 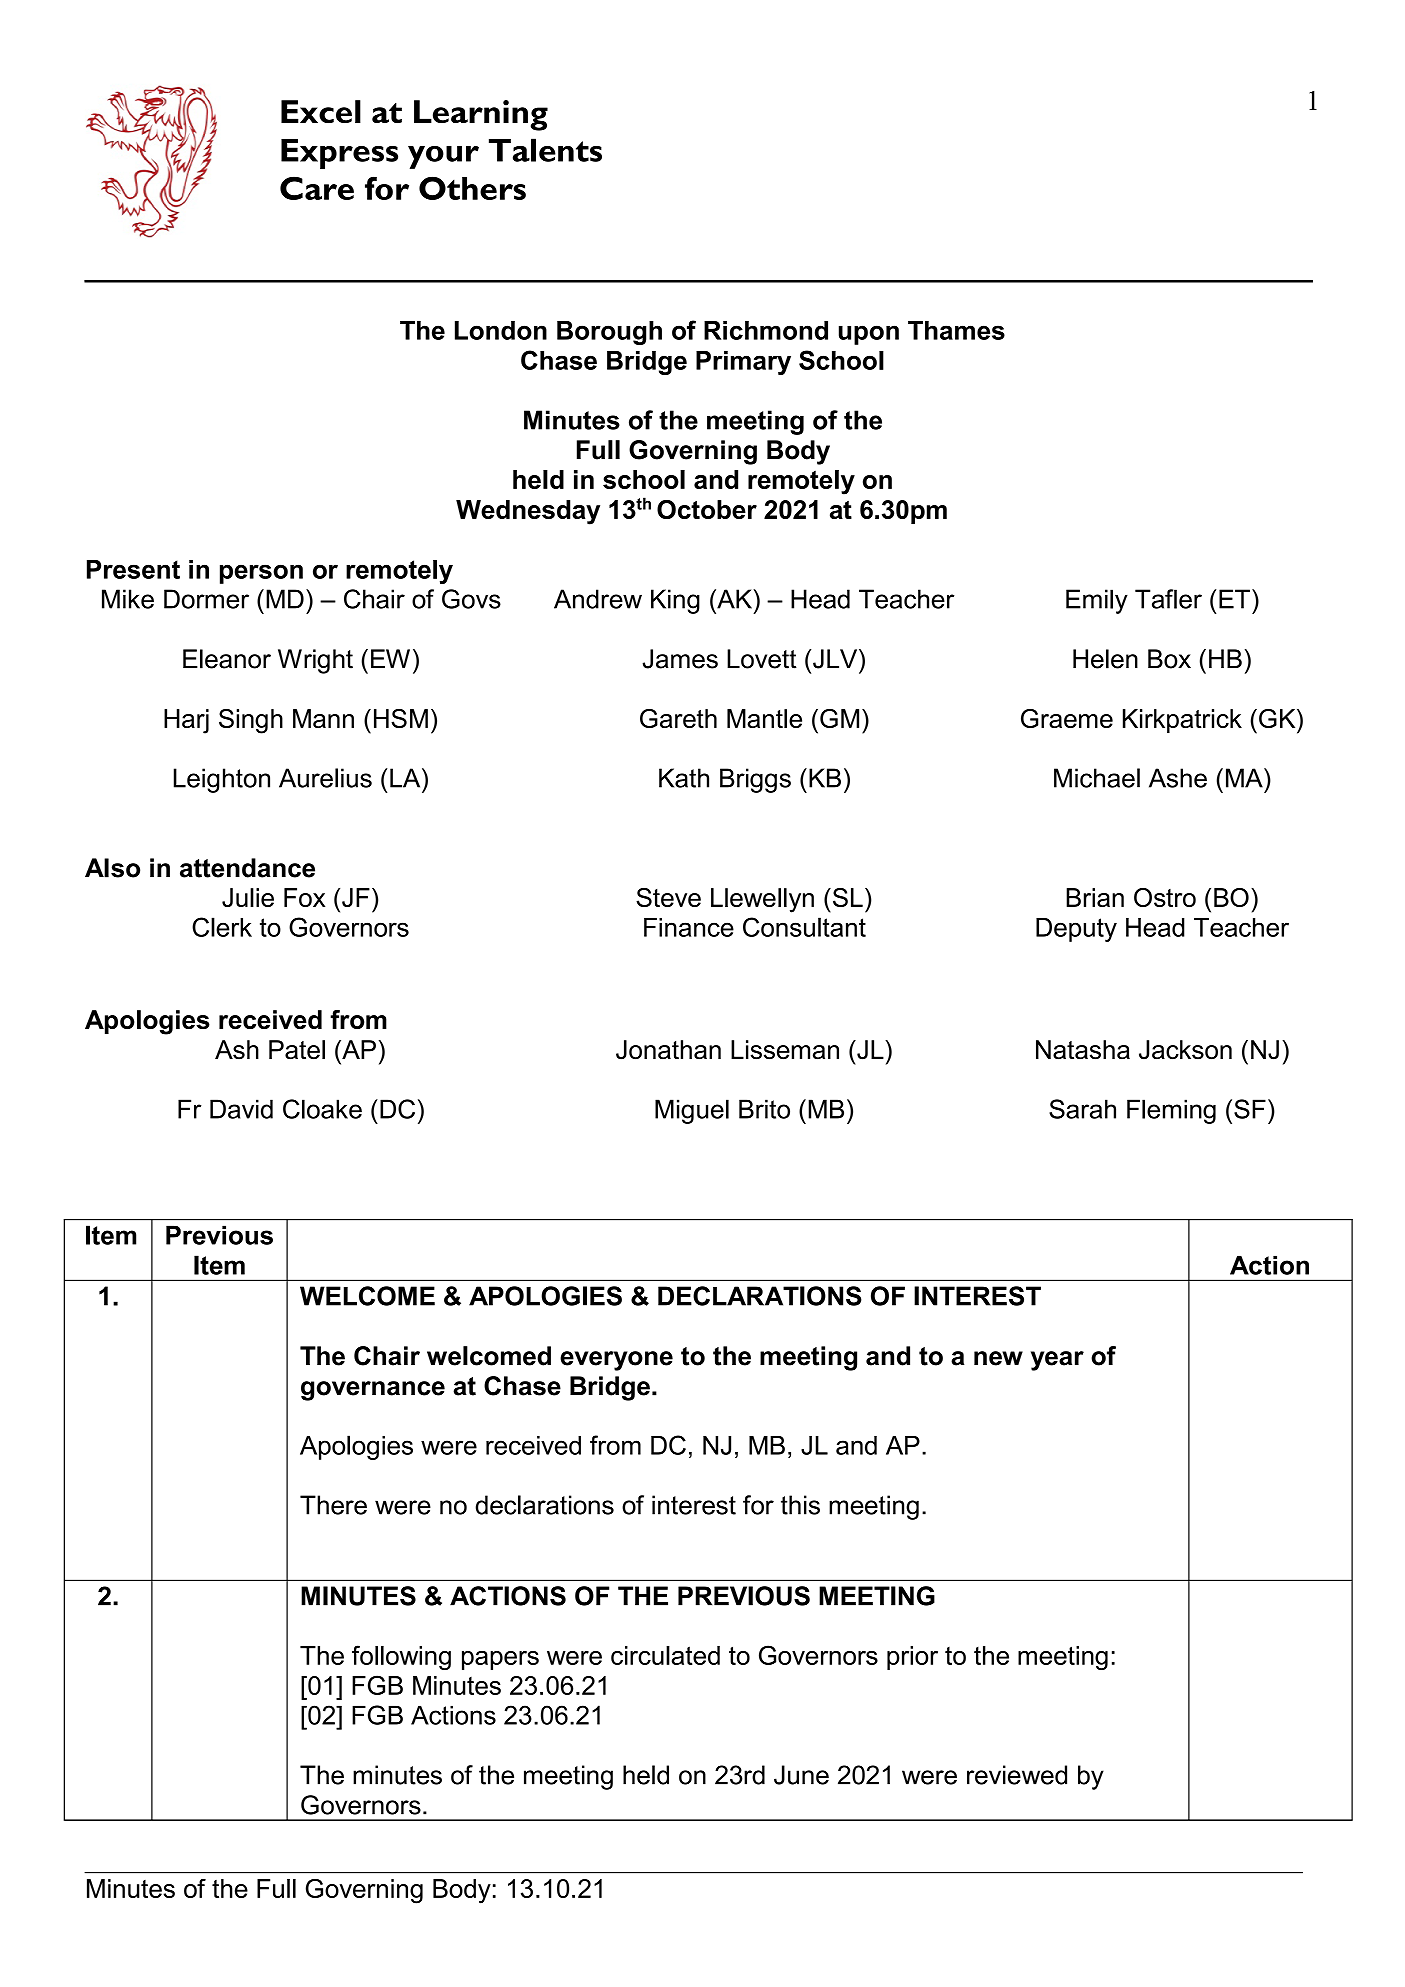 I want to click on Care, so click(x=317, y=188).
